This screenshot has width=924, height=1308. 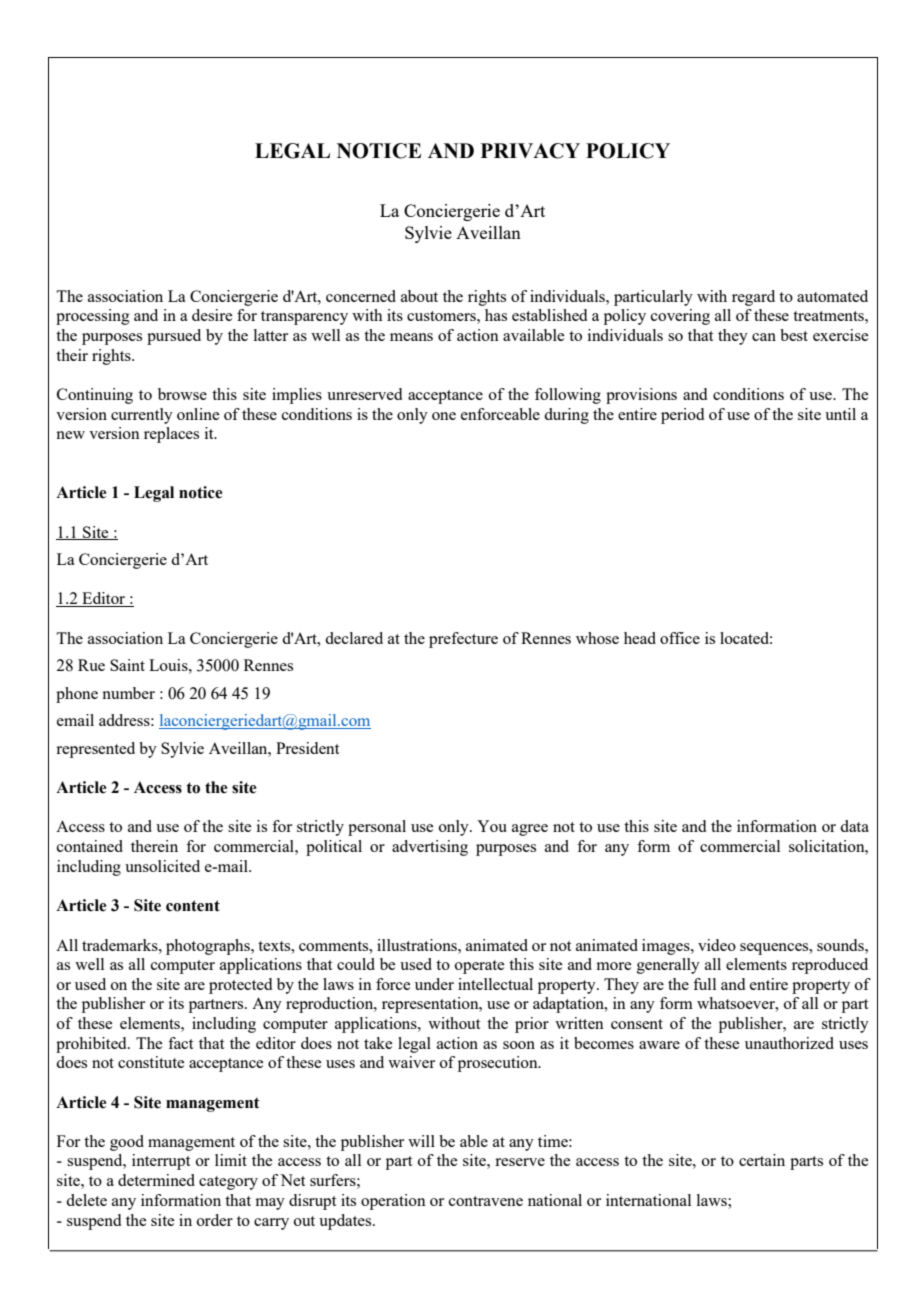 I want to click on PRIVACY, so click(x=530, y=151).
